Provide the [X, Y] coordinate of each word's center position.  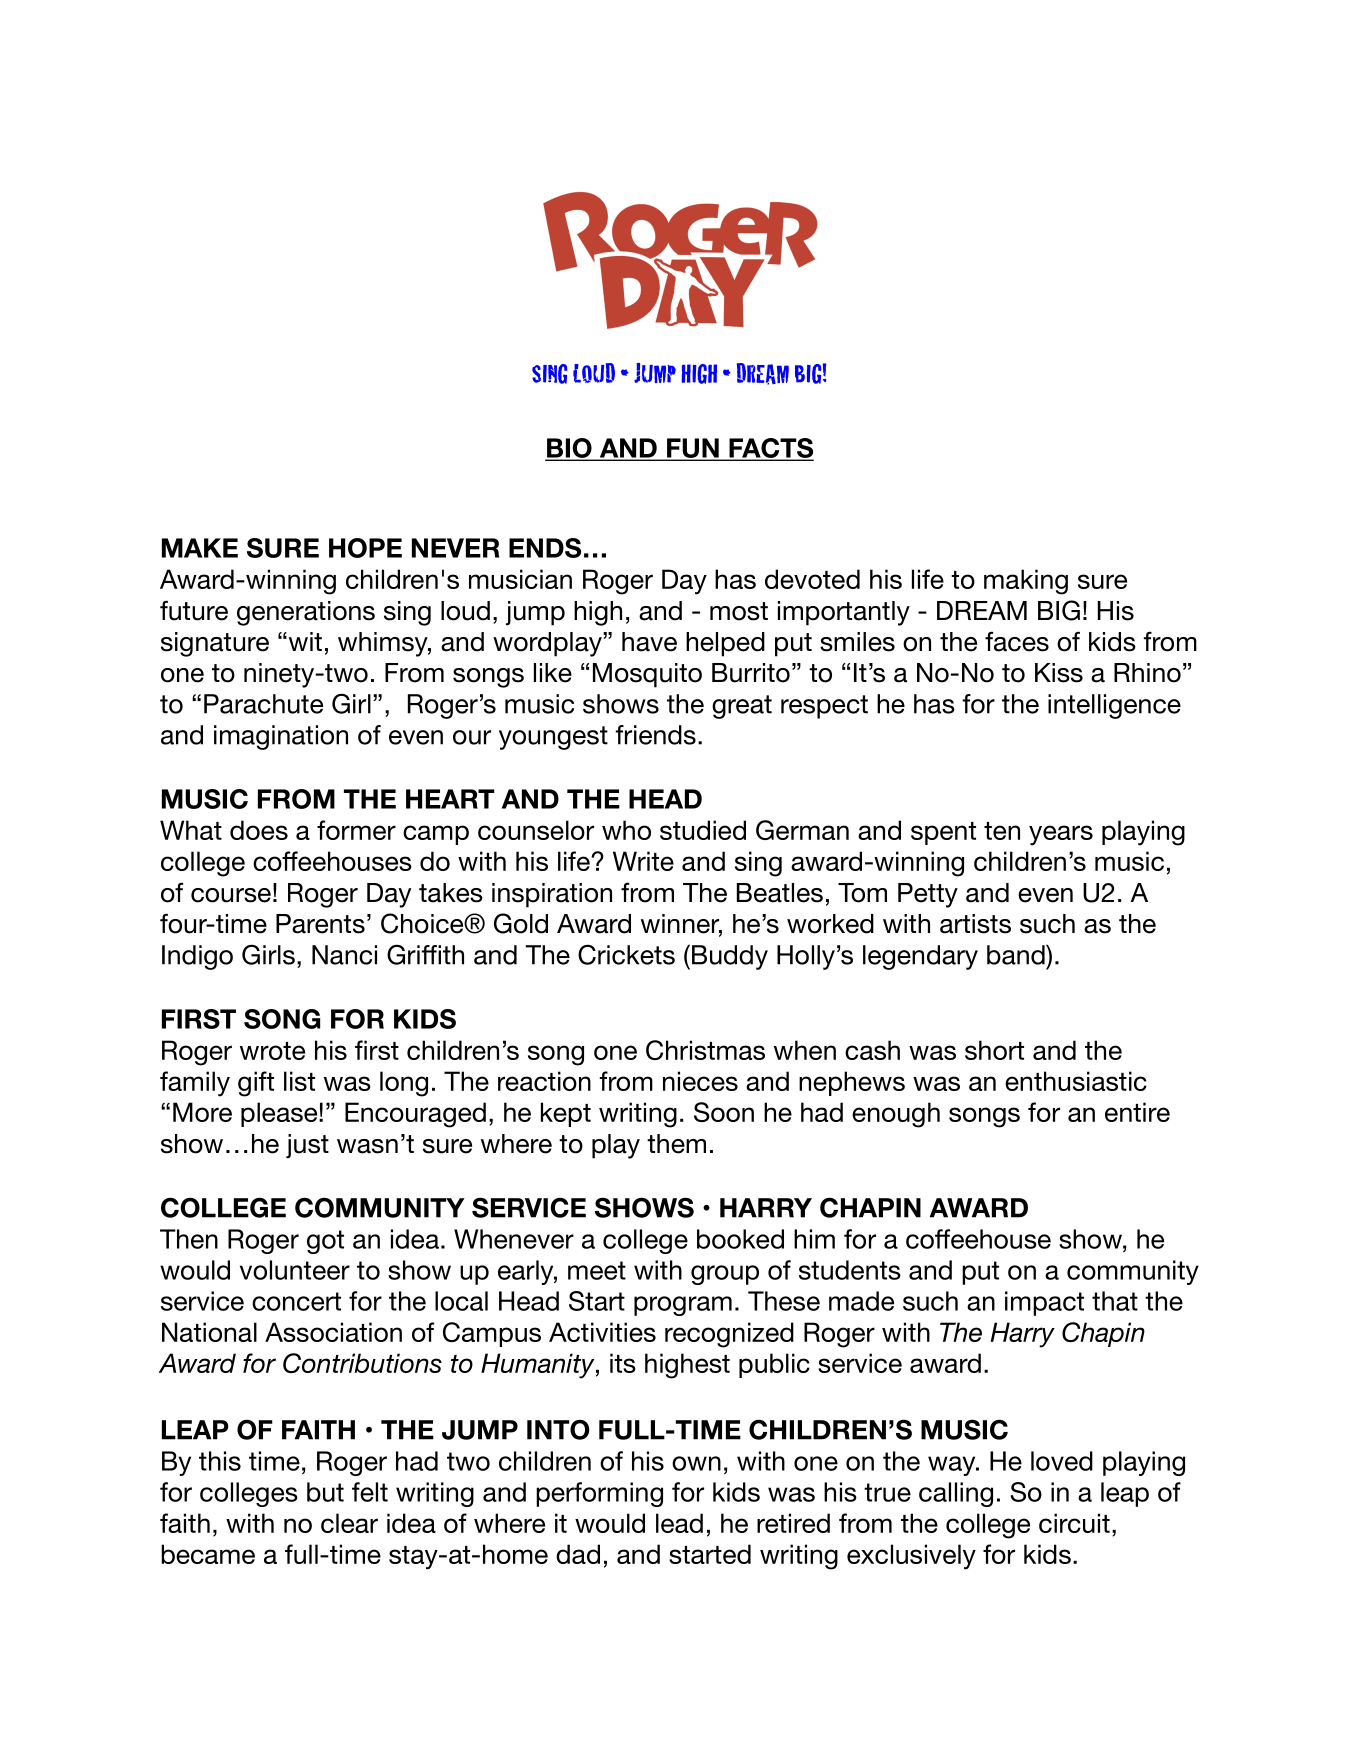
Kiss [1059, 673]
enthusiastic [1076, 1081]
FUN [693, 449]
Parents [320, 924]
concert [296, 1301]
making [1026, 582]
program [683, 1306]
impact [1044, 1303]
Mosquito [647, 675]
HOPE [365, 548]
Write [643, 861]
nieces [700, 1081]
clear [349, 1523]
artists [975, 924]
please [280, 1114]
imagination [281, 737]
